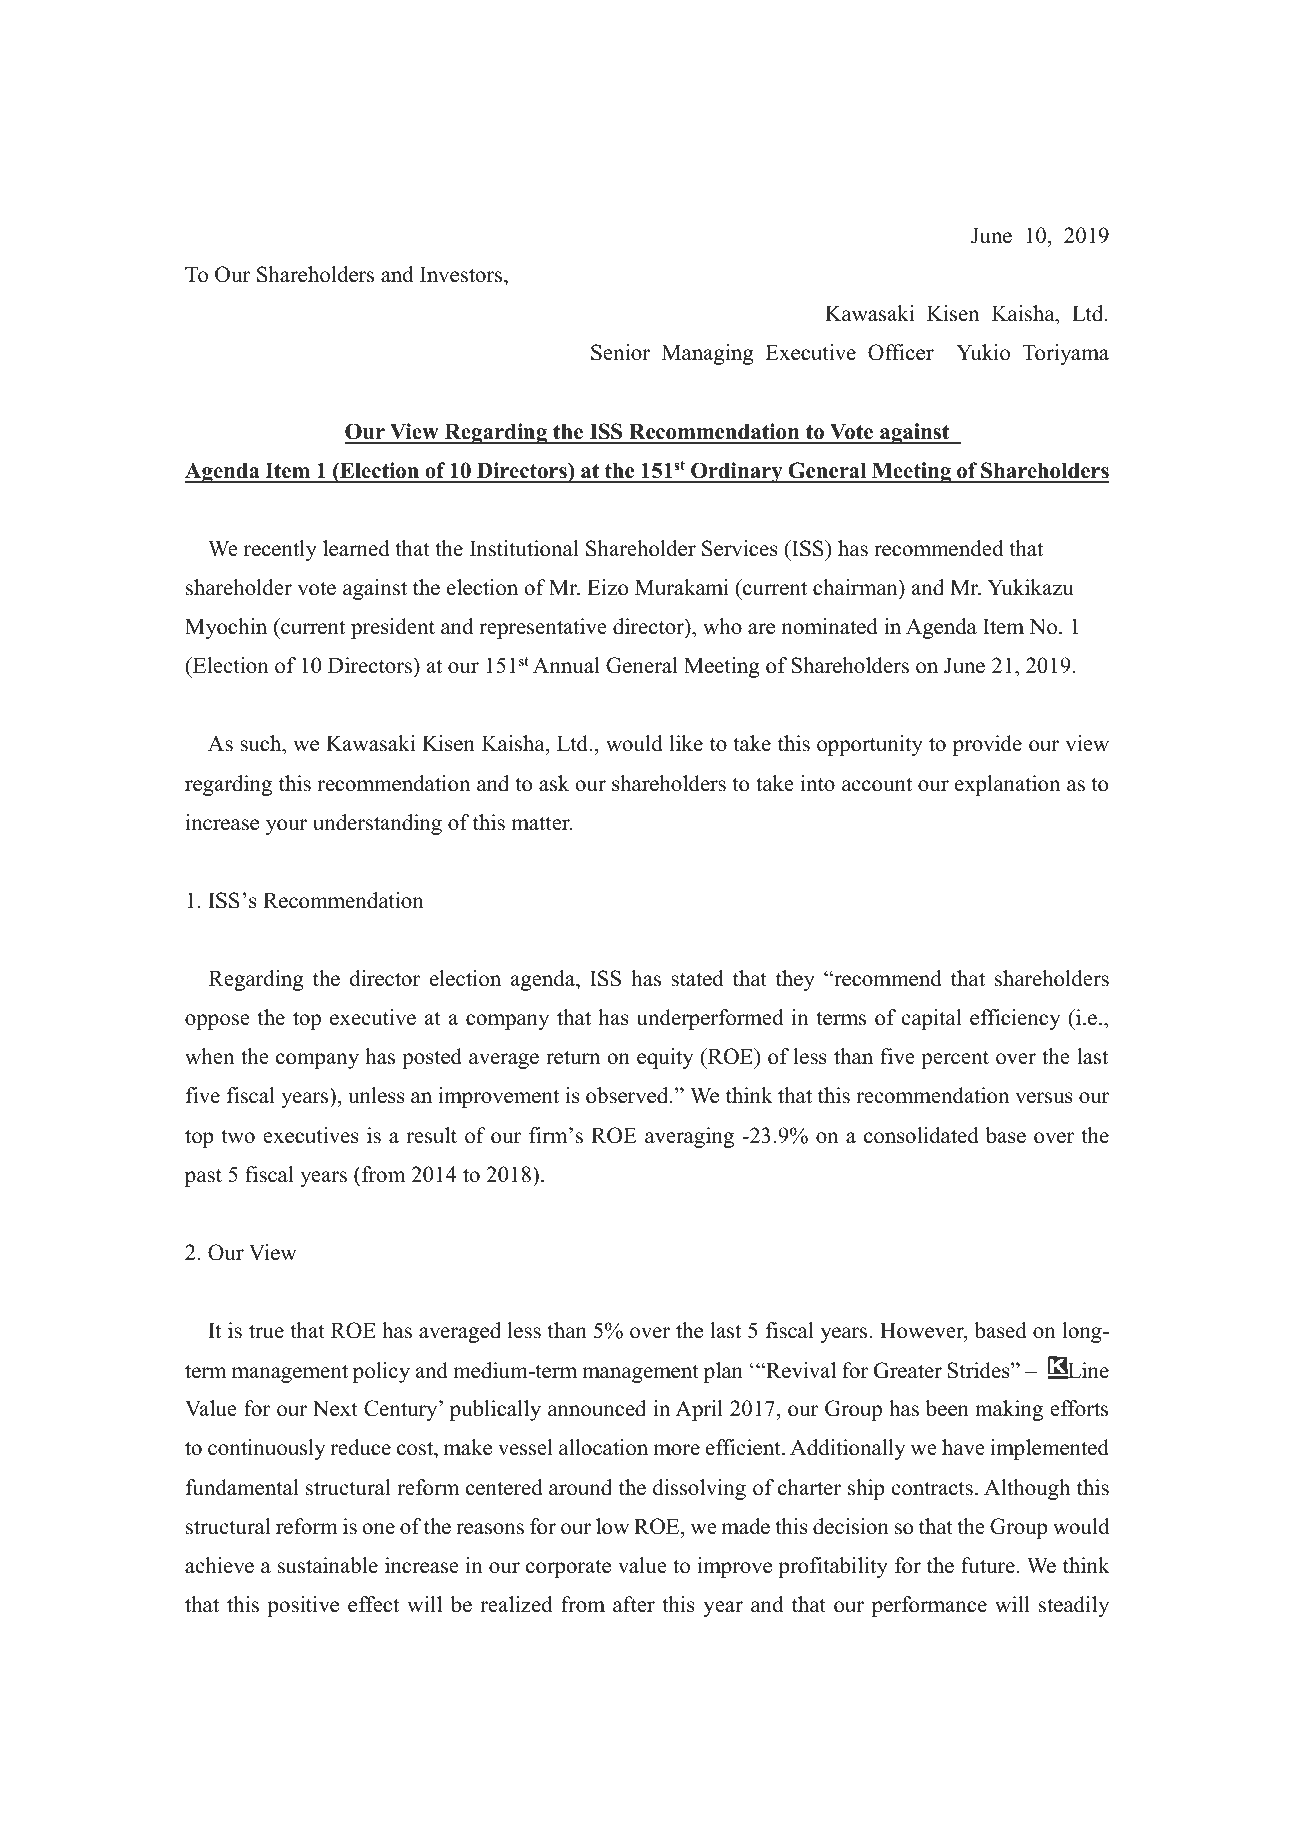  Describe the element at coordinates (286, 827) in the document. I see `your` at that location.
